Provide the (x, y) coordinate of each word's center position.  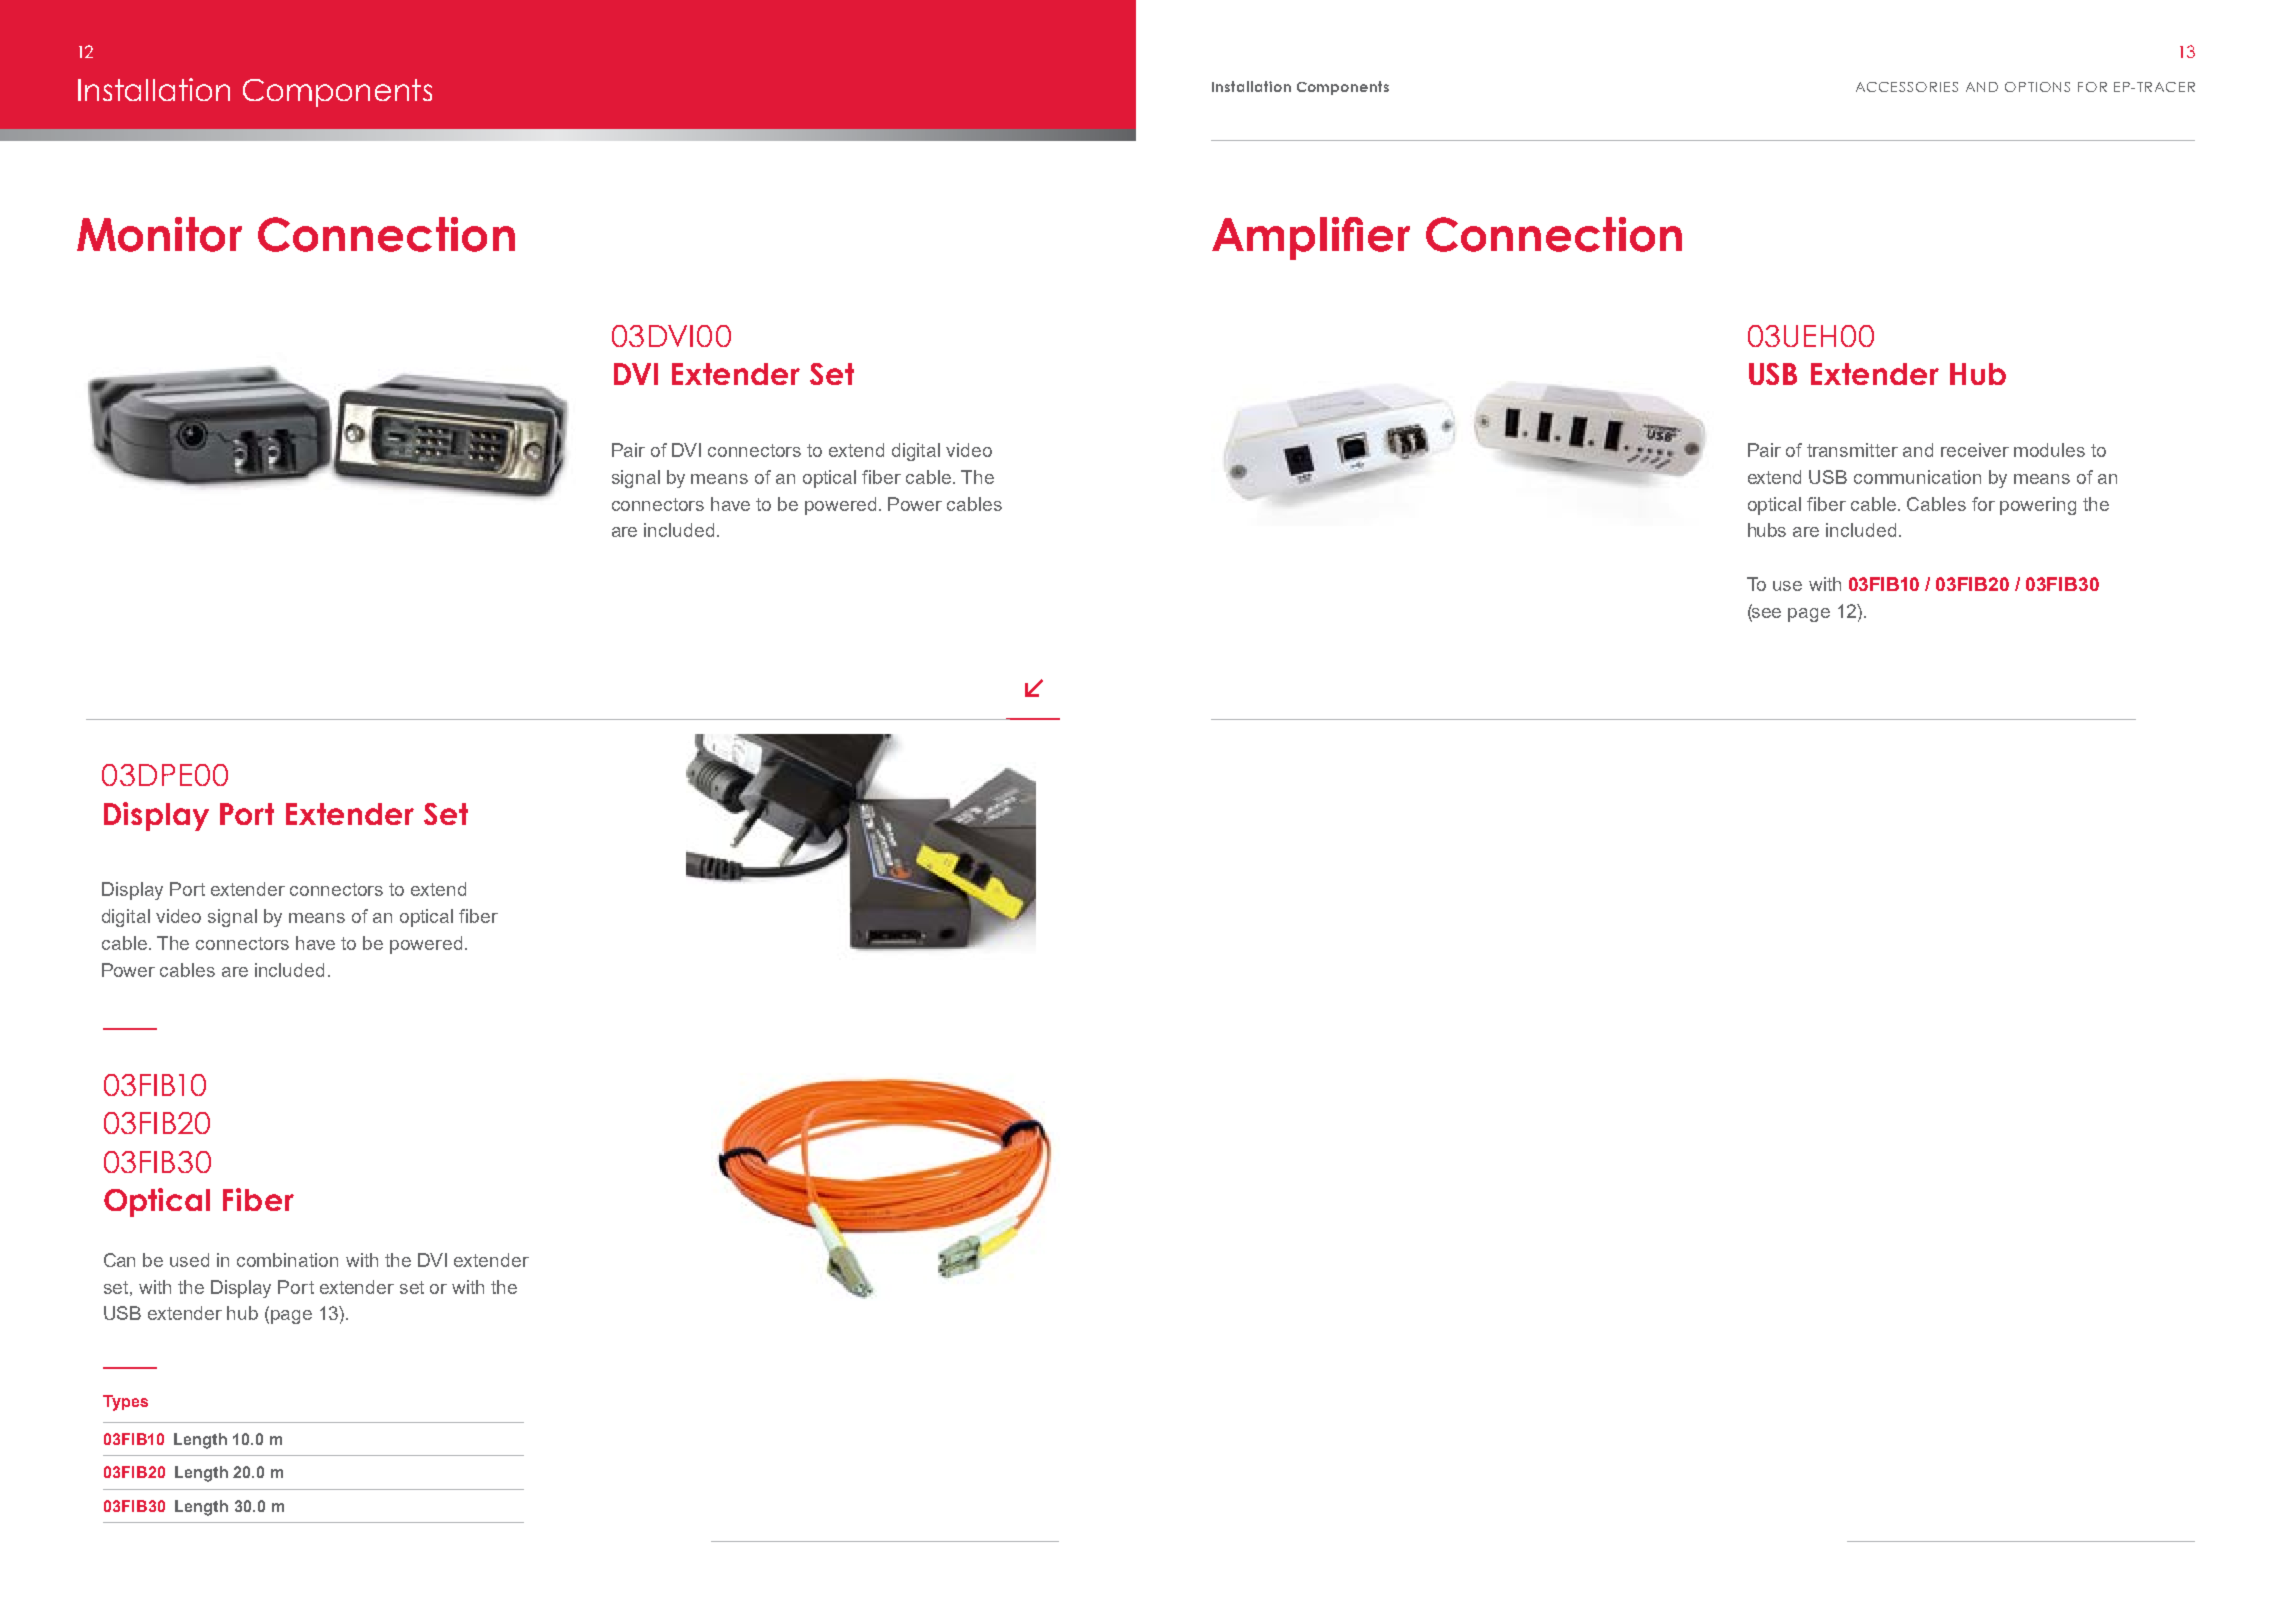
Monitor (159, 234)
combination (287, 1260)
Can (119, 1260)
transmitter (1852, 450)
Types (125, 1403)
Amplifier (1311, 238)
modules (2049, 450)
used (189, 1260)
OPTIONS (2037, 87)
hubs (1767, 530)
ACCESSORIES (1907, 87)
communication (1917, 477)
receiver (1975, 450)
